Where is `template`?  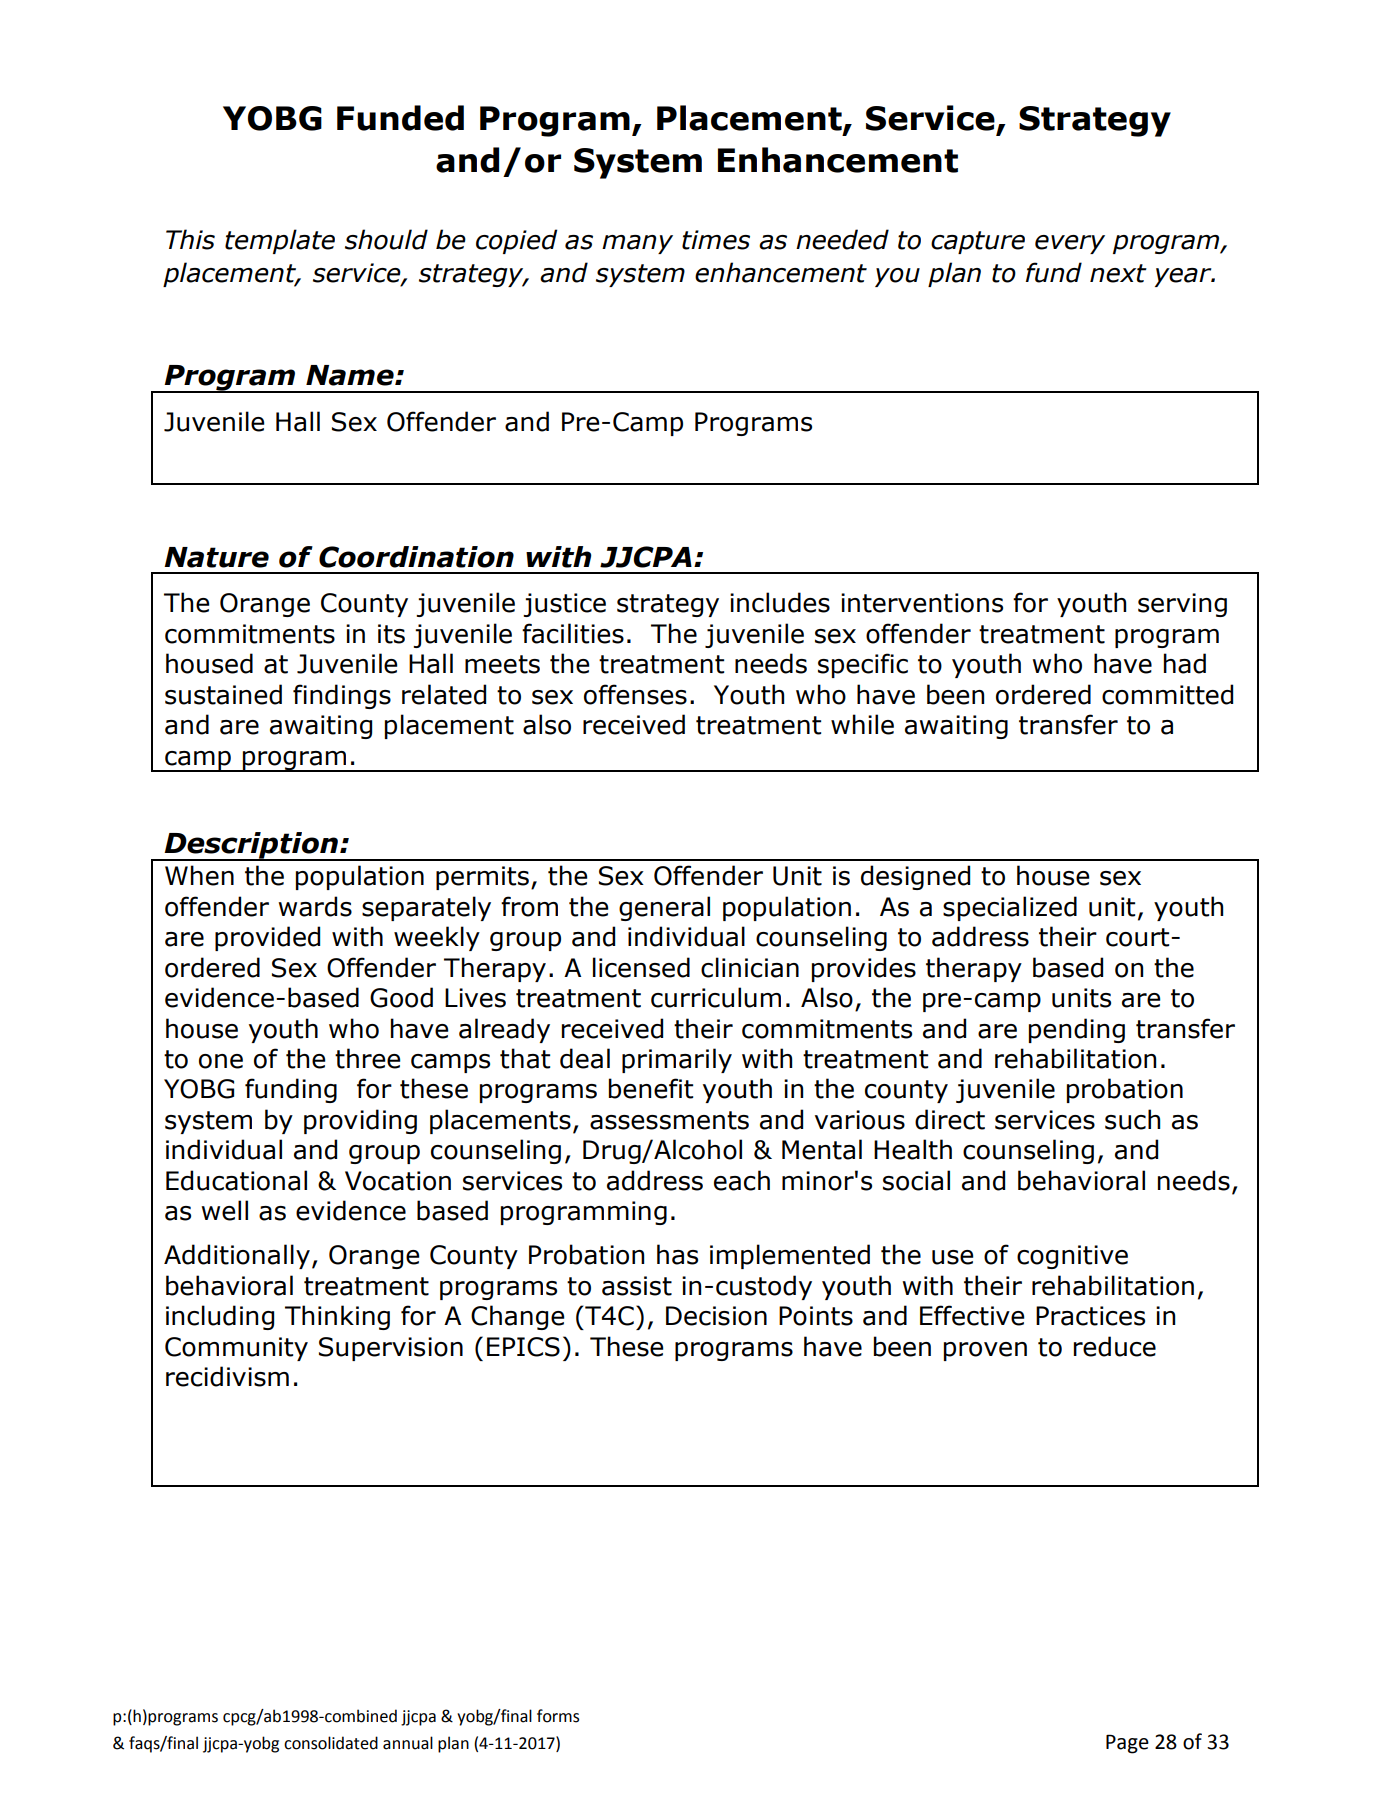
template is located at coordinates (280, 241).
